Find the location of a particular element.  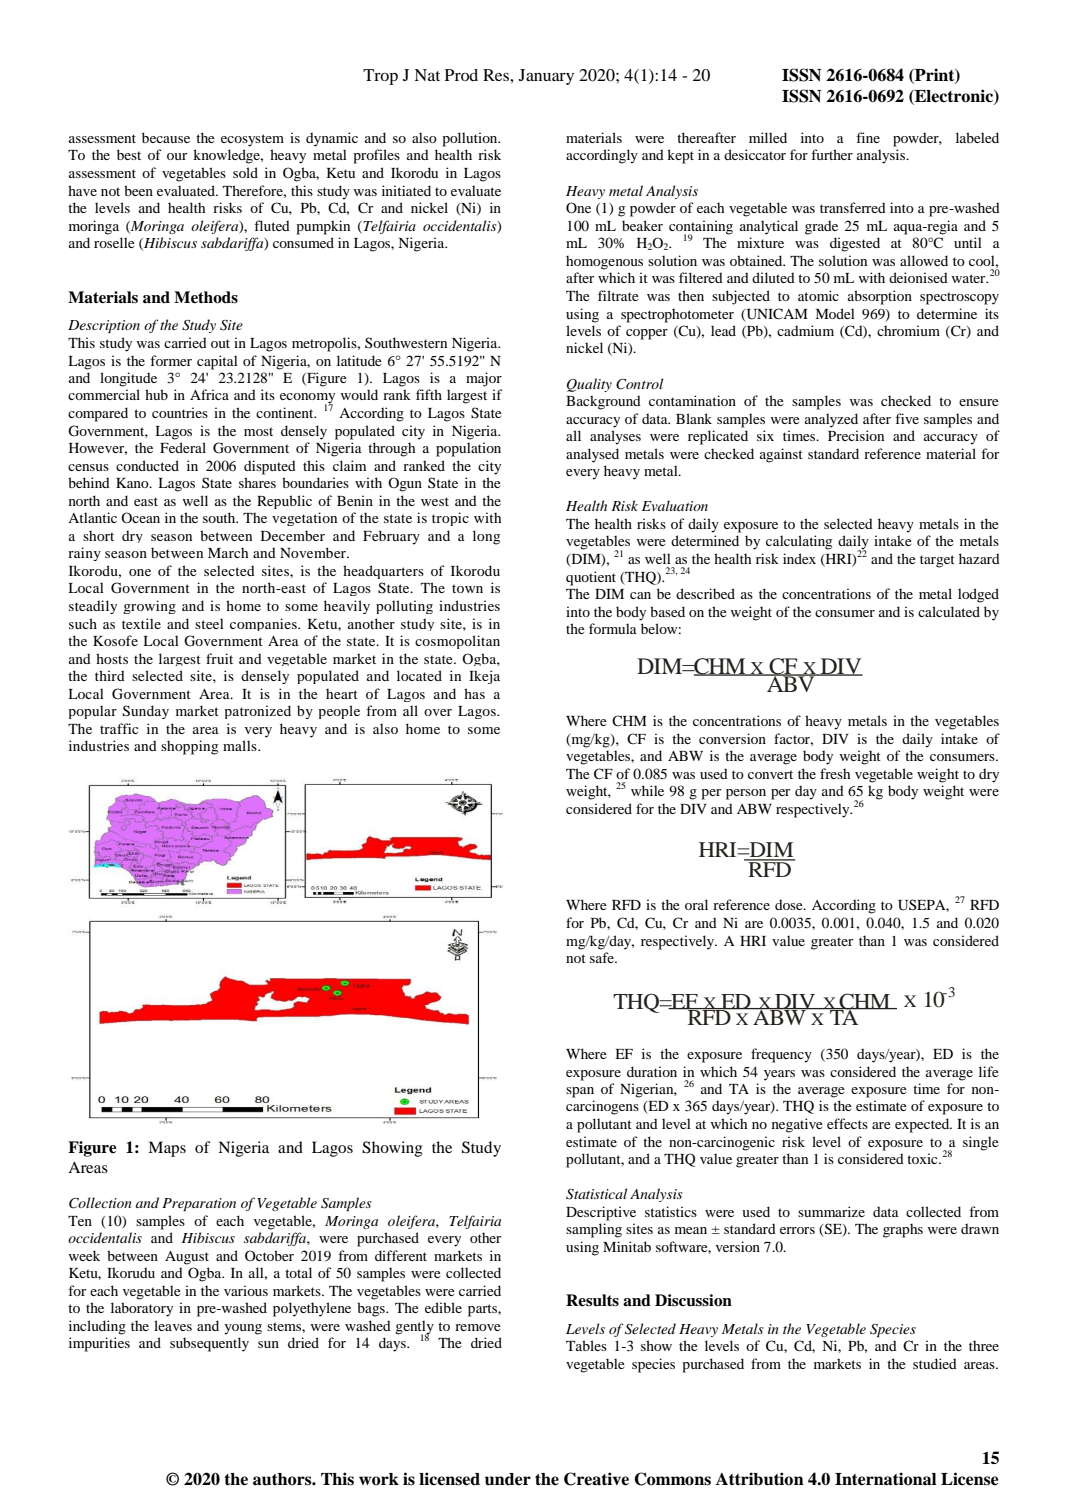

fine is located at coordinates (868, 137).
